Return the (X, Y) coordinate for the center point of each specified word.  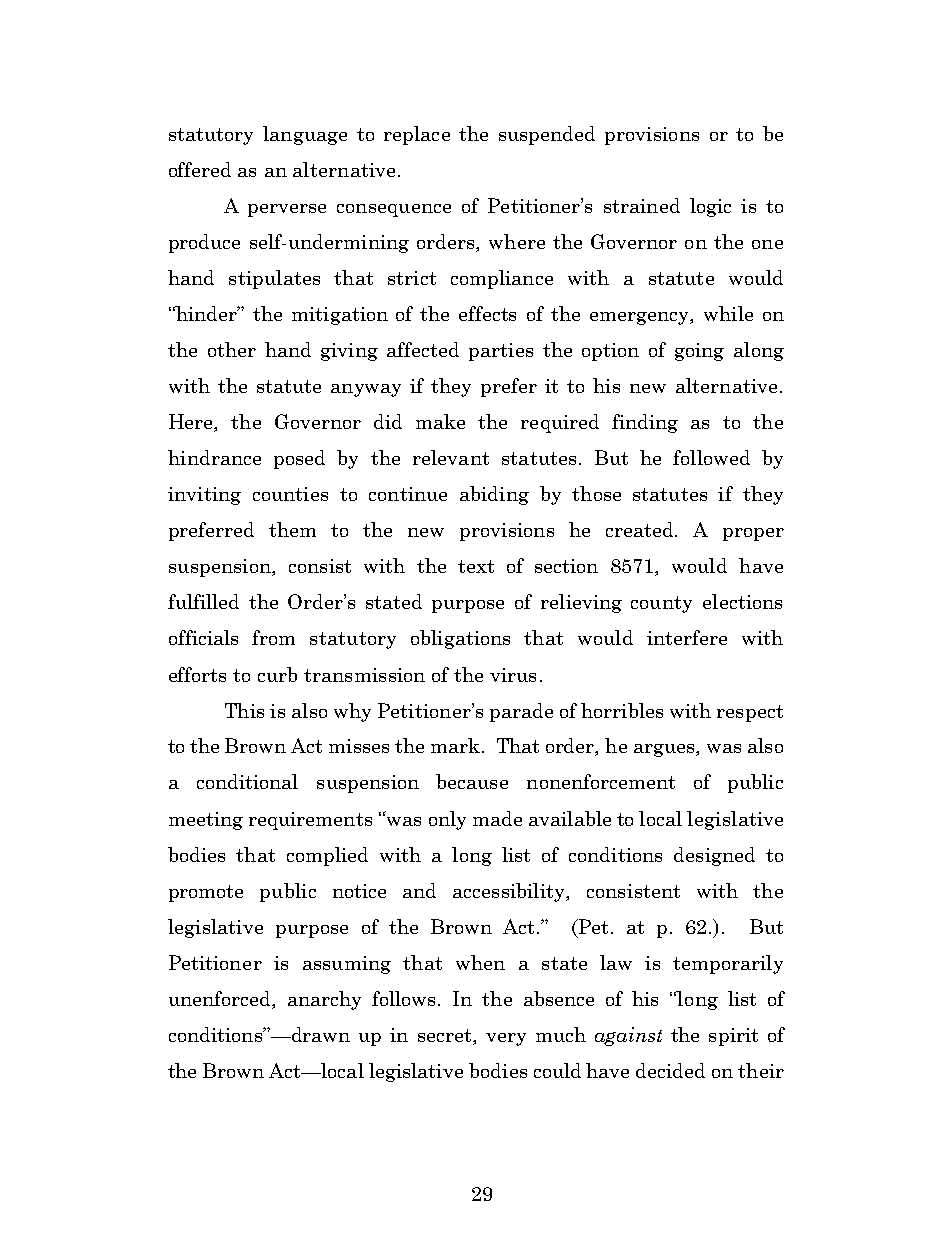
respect (750, 713)
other (232, 349)
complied (327, 856)
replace (417, 135)
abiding (494, 495)
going (699, 352)
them (292, 529)
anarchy (324, 1000)
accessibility (510, 892)
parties (501, 352)
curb (277, 674)
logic (710, 207)
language (305, 135)
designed (714, 856)
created (641, 529)
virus (513, 675)
